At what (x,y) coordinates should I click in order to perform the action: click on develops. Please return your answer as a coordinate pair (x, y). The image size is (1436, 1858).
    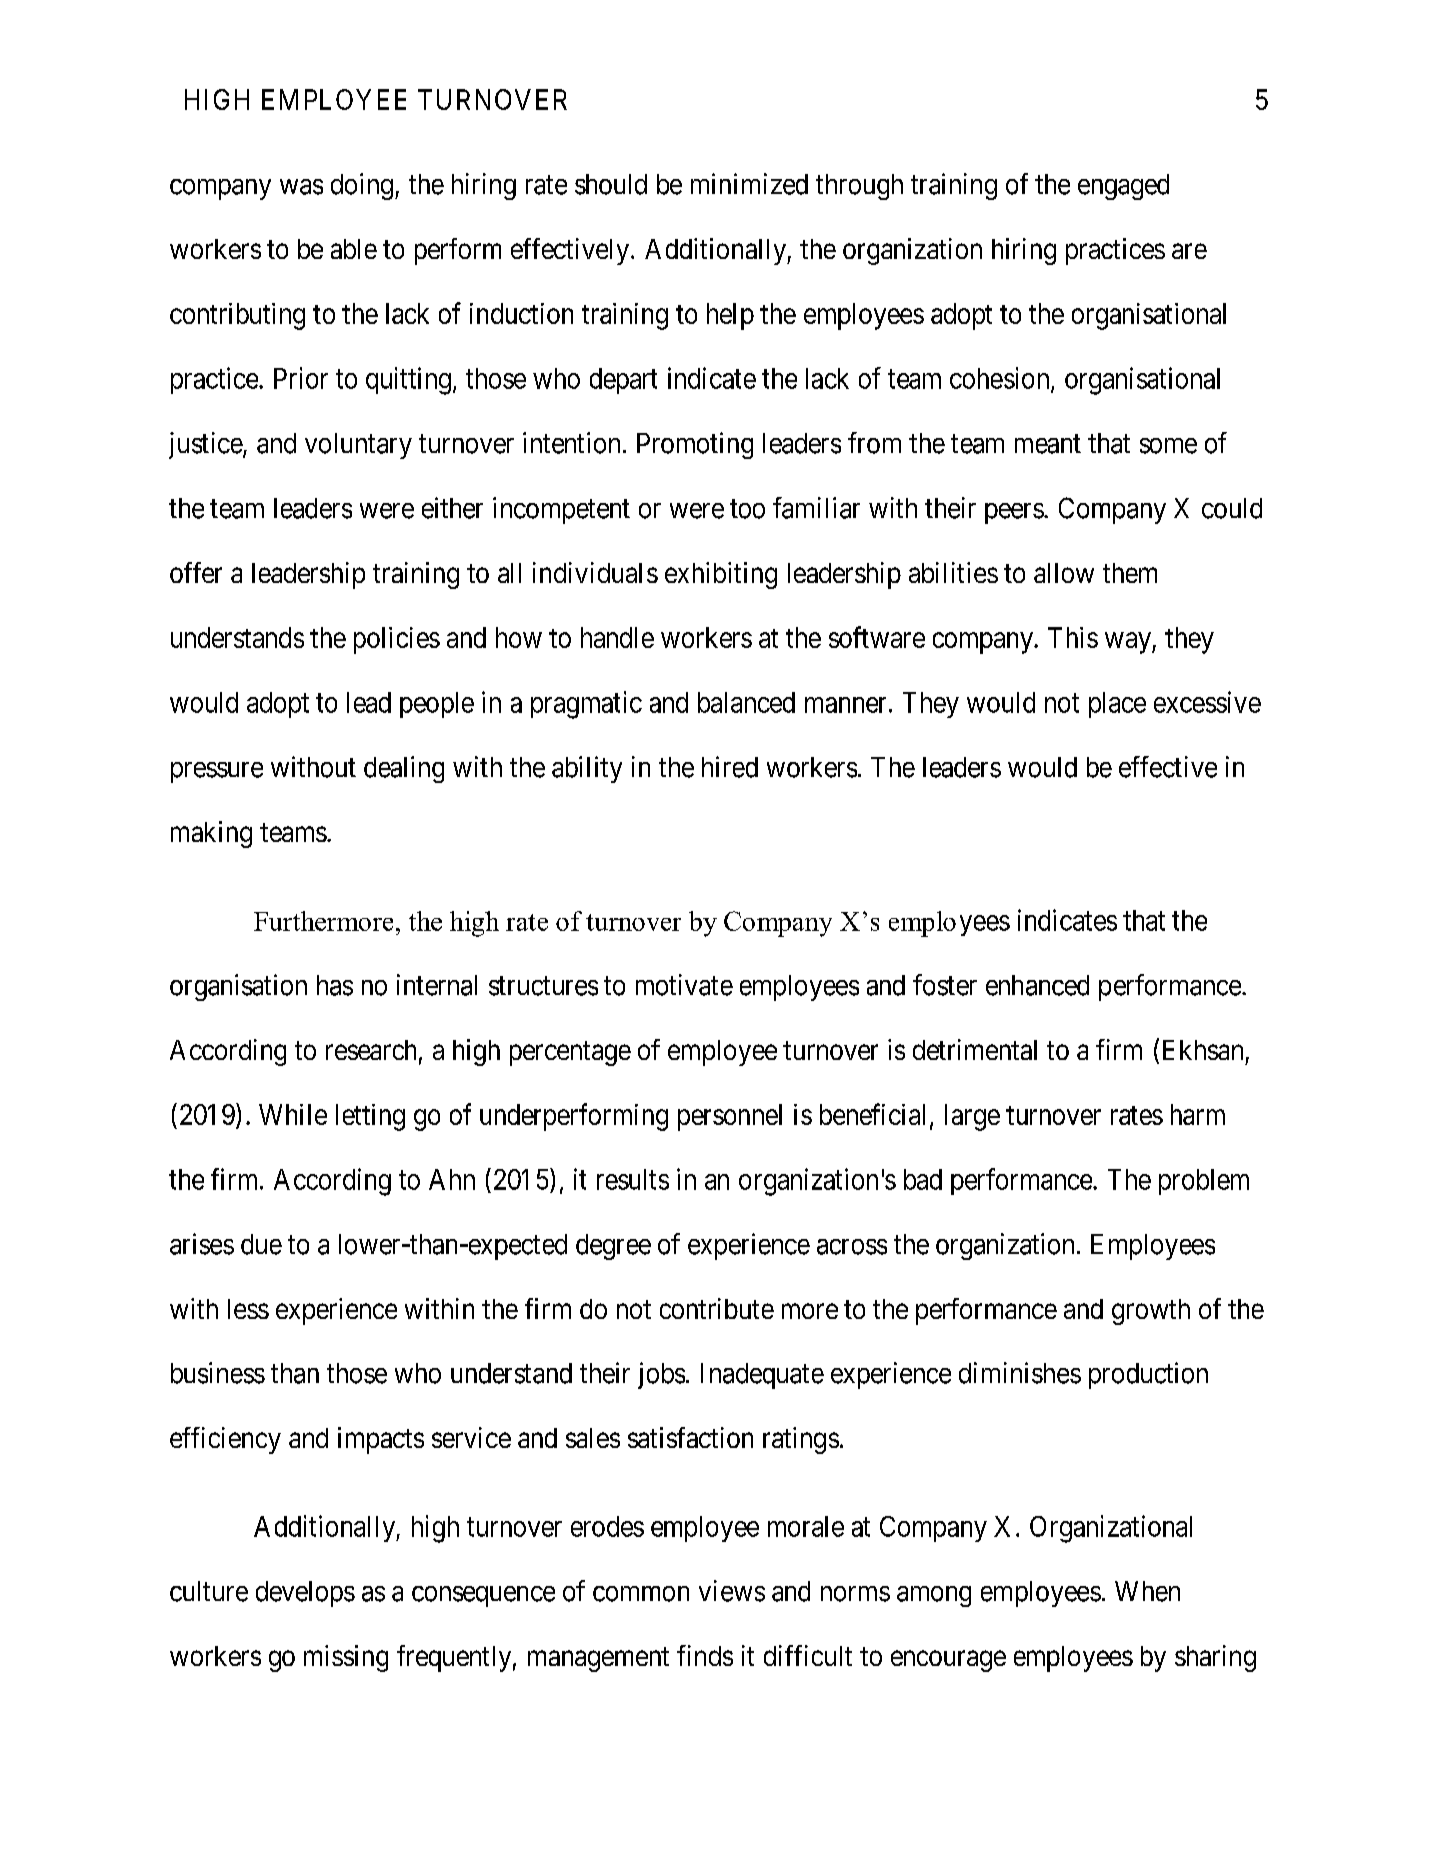
    Looking at the image, I should click on (305, 1594).
